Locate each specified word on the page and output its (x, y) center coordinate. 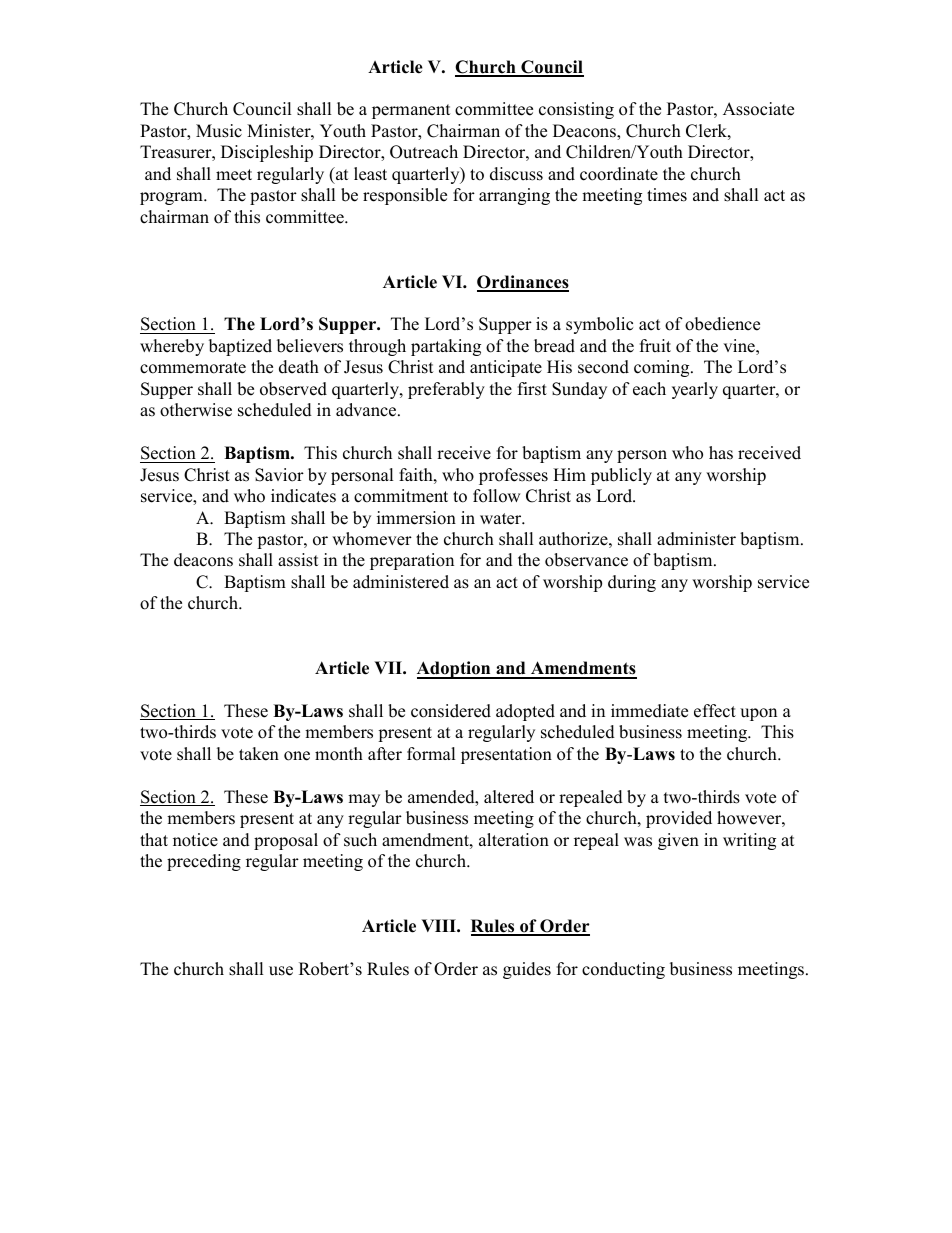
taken (259, 754)
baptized (240, 347)
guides (527, 970)
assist (298, 560)
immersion (416, 518)
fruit (655, 346)
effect (715, 711)
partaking (446, 347)
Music (219, 131)
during (632, 583)
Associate (758, 109)
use (281, 971)
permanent (411, 111)
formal (431, 754)
